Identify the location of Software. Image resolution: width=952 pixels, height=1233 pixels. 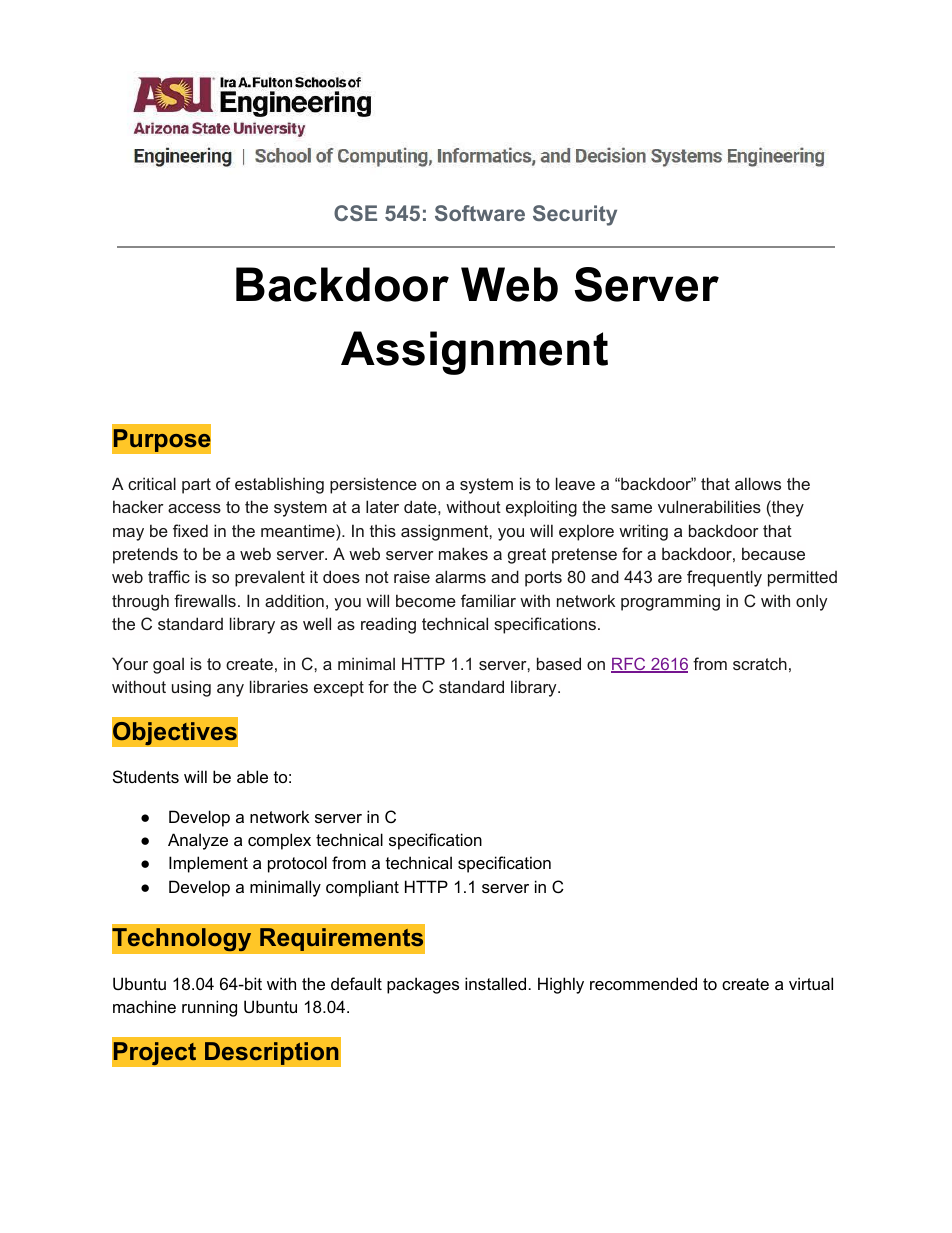
(480, 213).
